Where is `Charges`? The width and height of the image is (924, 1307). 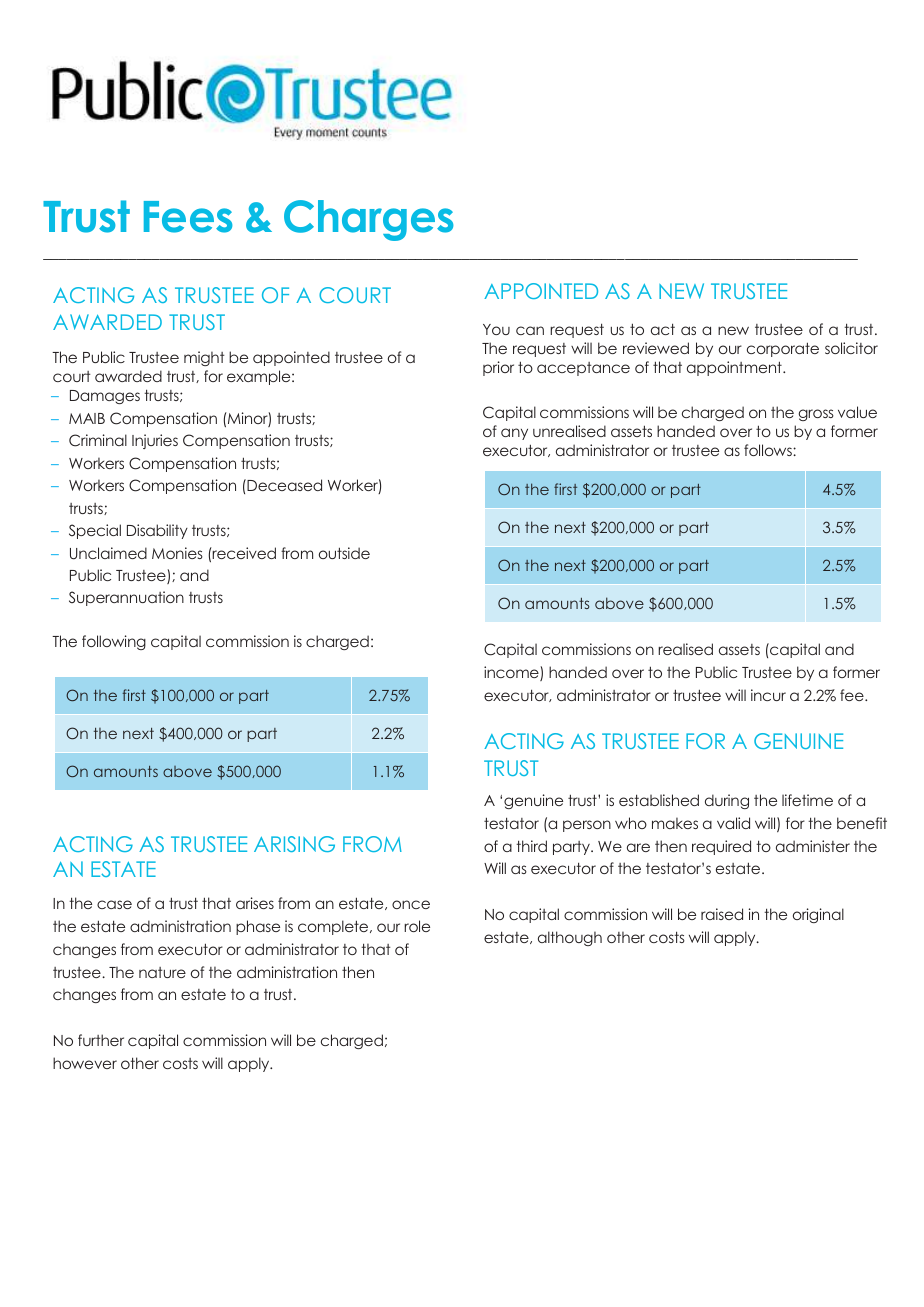
Charges is located at coordinates (369, 220).
